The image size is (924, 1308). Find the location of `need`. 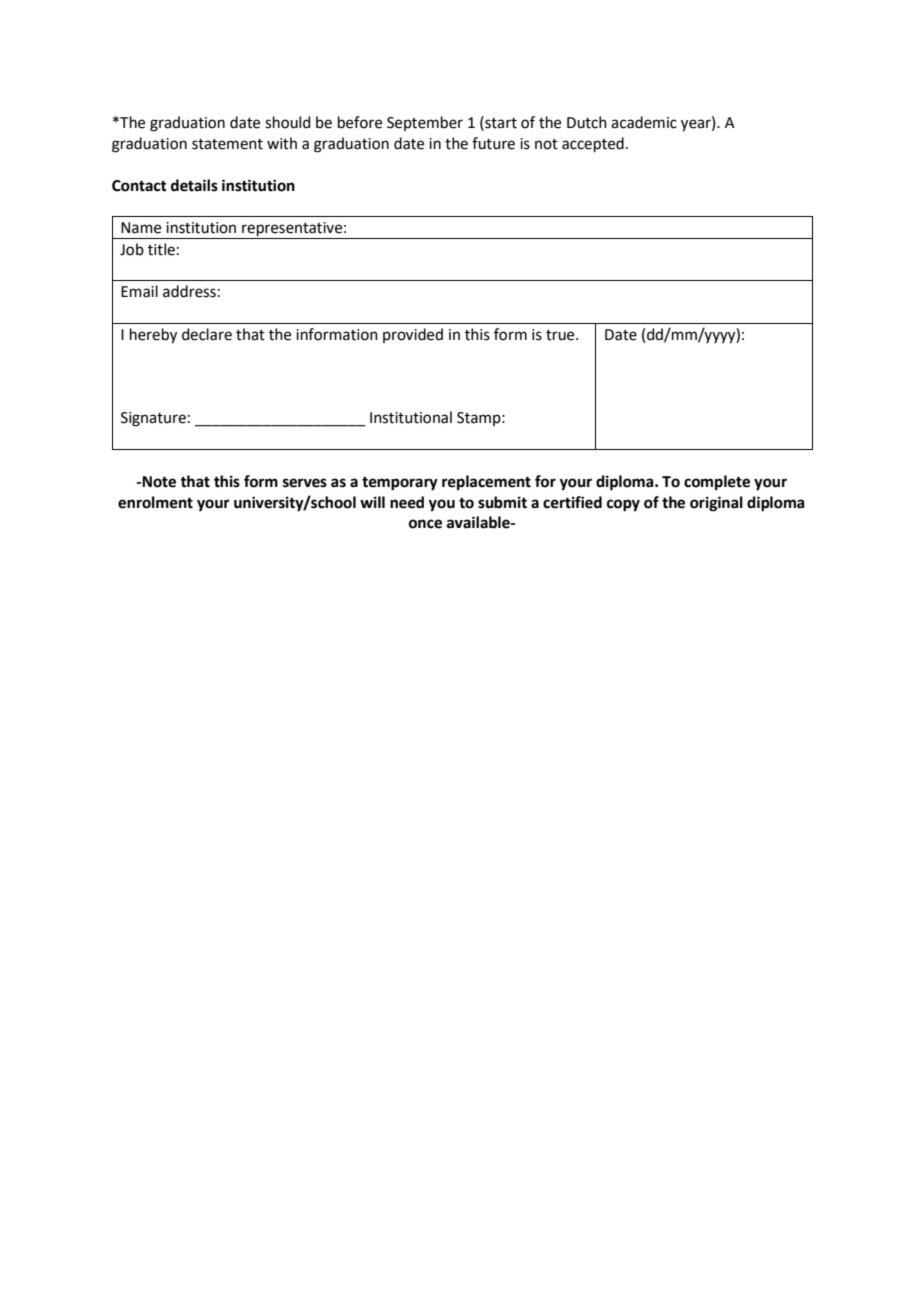

need is located at coordinates (407, 502).
